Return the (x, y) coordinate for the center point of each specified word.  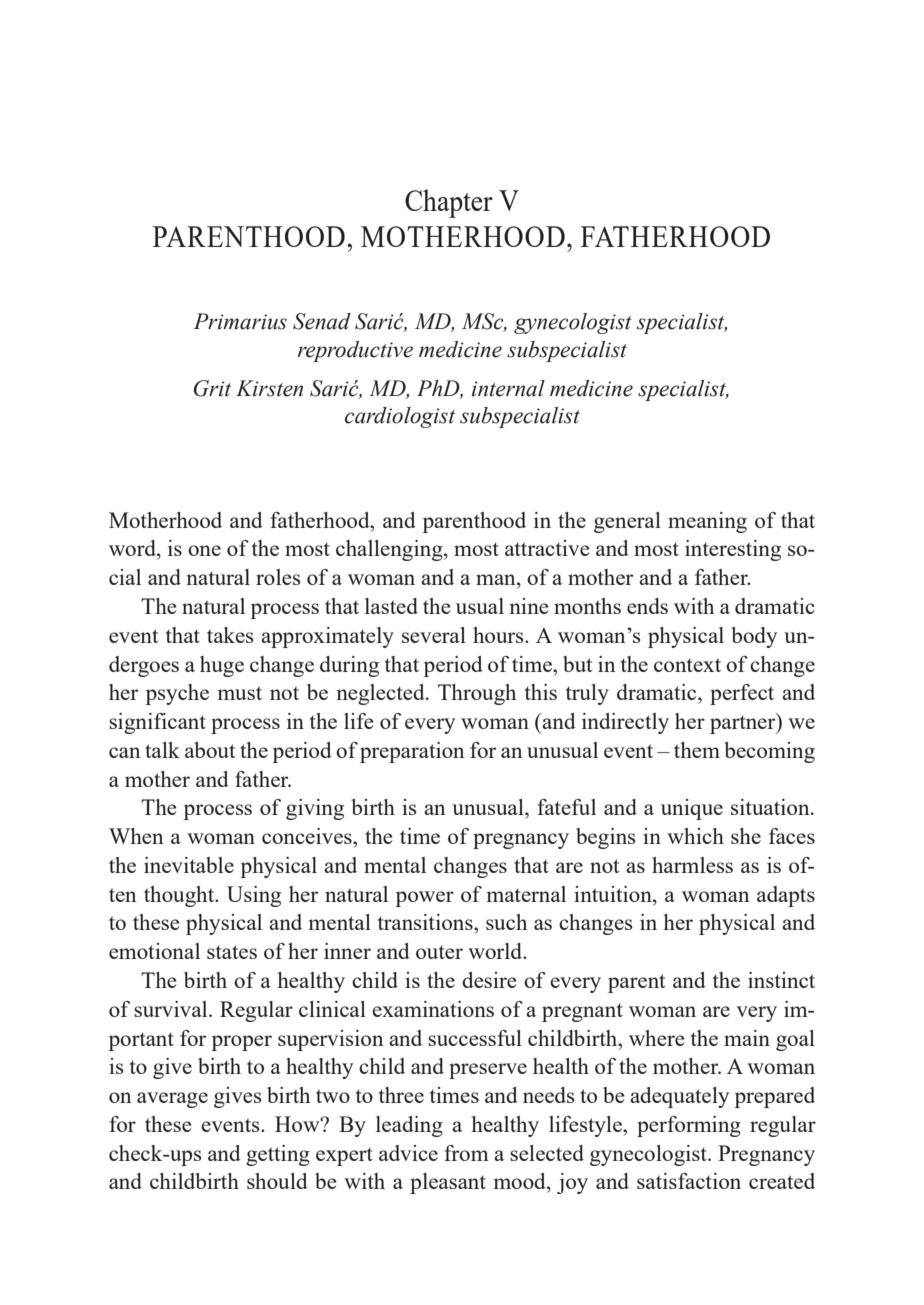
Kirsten (269, 388)
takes (230, 635)
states (232, 952)
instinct (781, 980)
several (434, 635)
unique (692, 809)
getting (278, 1155)
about (210, 750)
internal (508, 388)
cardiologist (400, 417)
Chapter (449, 203)
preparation (412, 752)
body (754, 637)
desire (489, 980)
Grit (212, 388)
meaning (707, 522)
